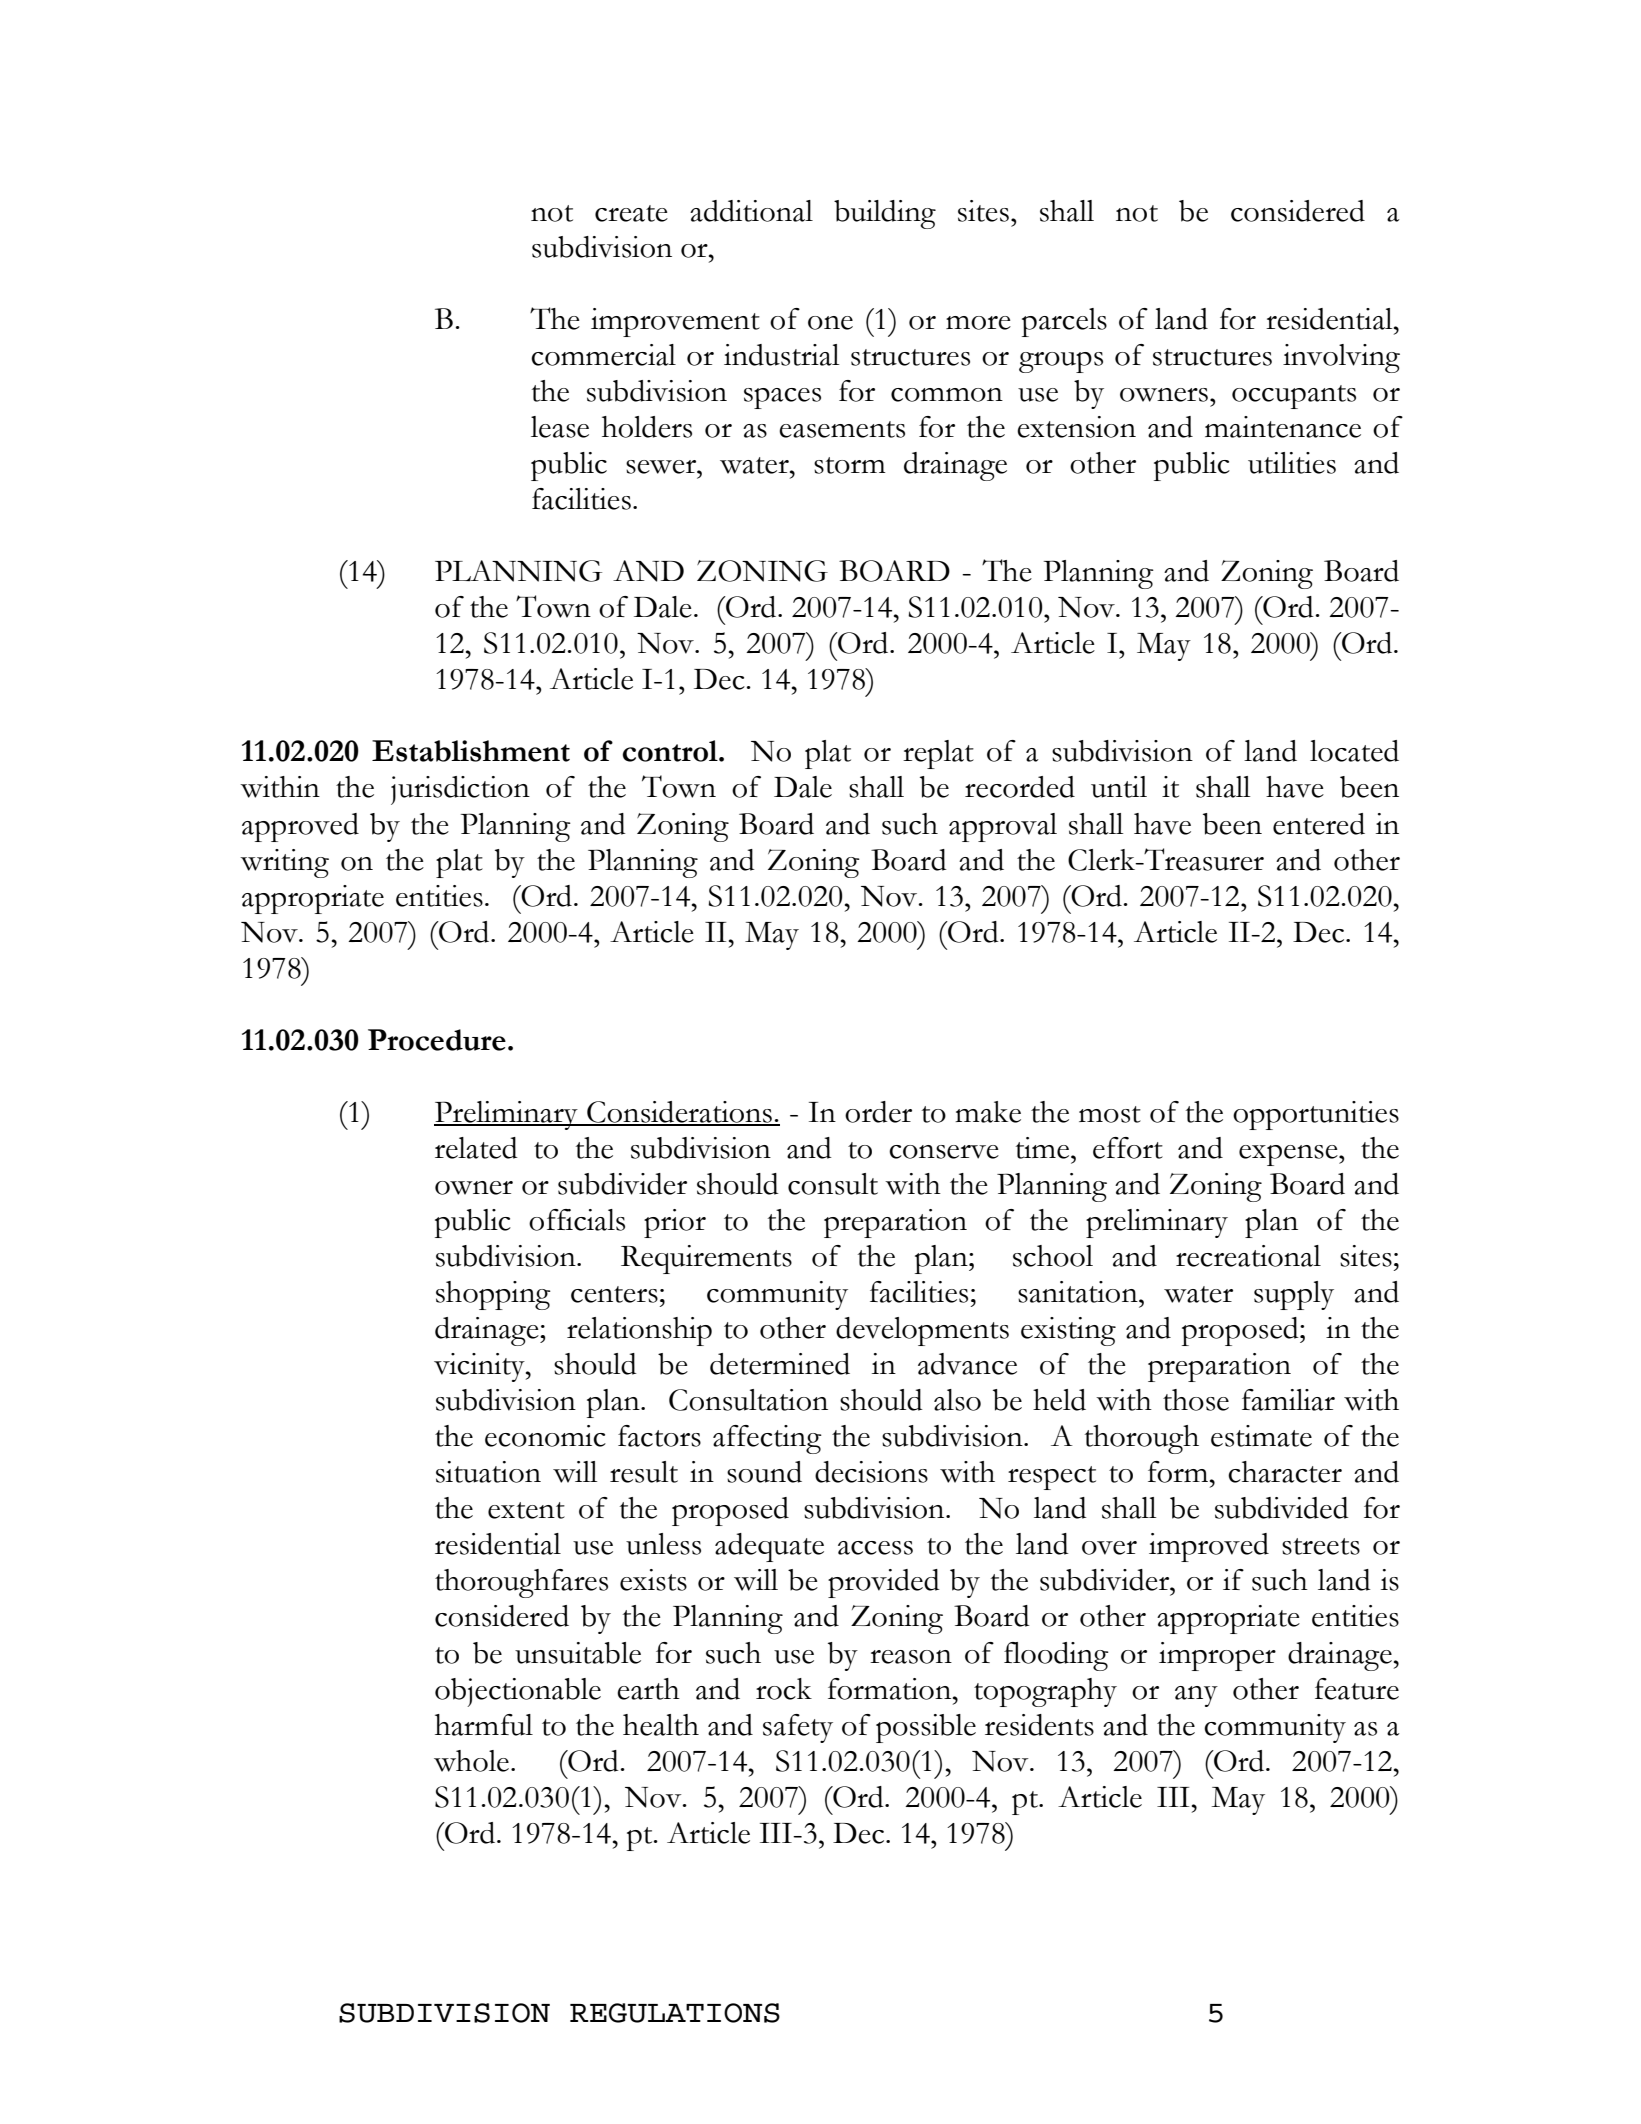 The height and width of the screenshot is (2124, 1641). Describe the element at coordinates (878, 1112) in the screenshot. I see `order` at that location.
